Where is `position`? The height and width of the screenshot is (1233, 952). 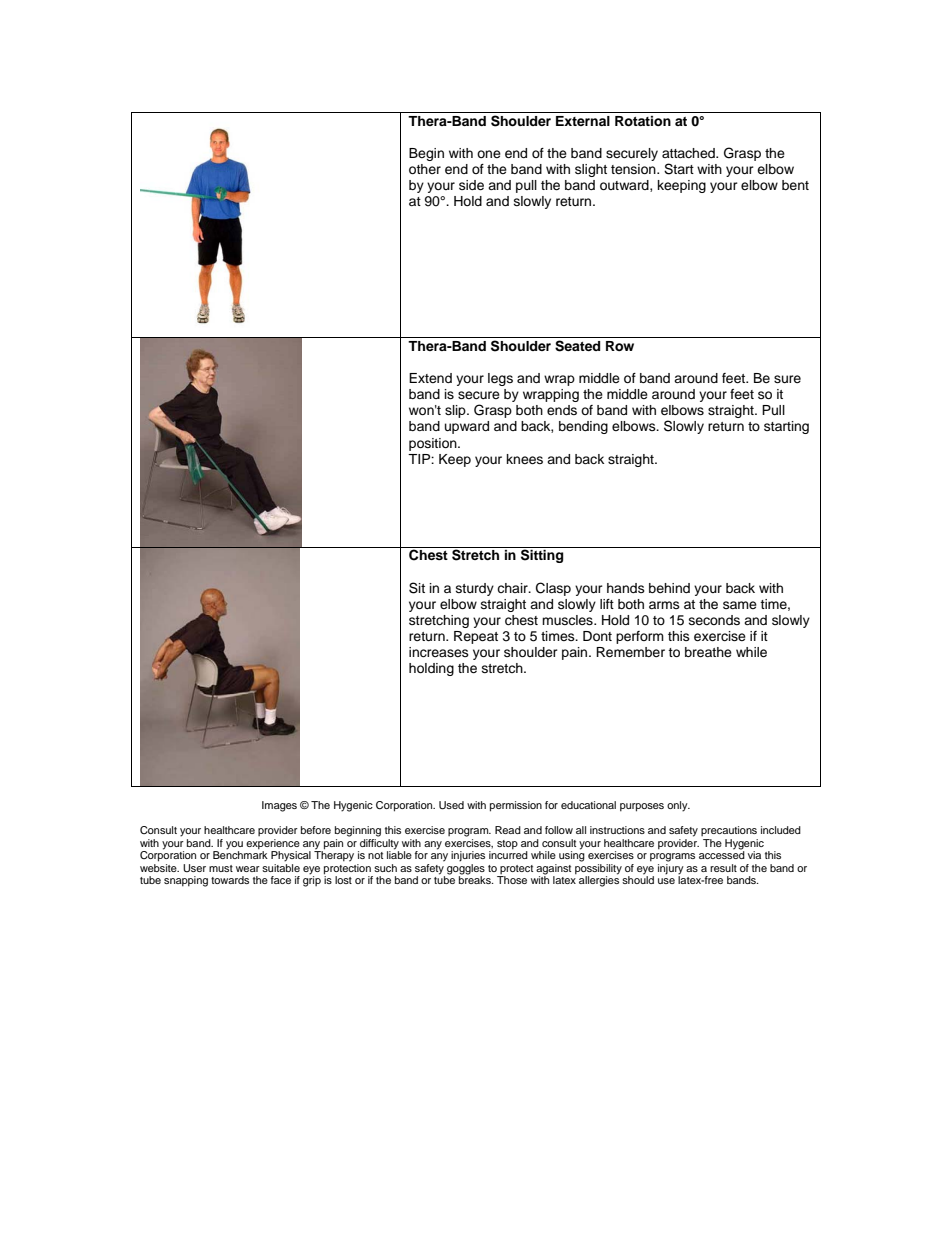
position is located at coordinates (434, 444).
